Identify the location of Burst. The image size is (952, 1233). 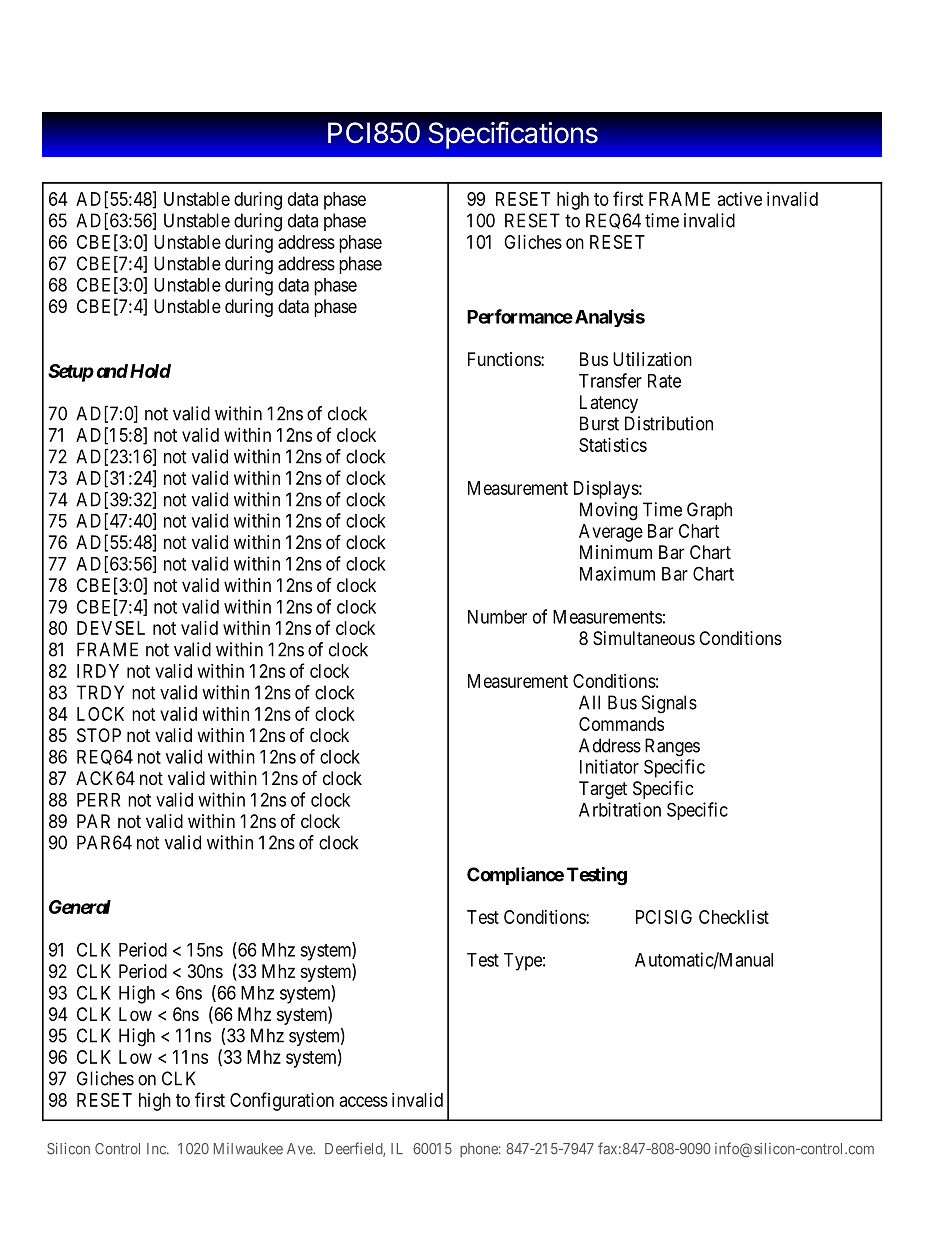
(599, 423).
